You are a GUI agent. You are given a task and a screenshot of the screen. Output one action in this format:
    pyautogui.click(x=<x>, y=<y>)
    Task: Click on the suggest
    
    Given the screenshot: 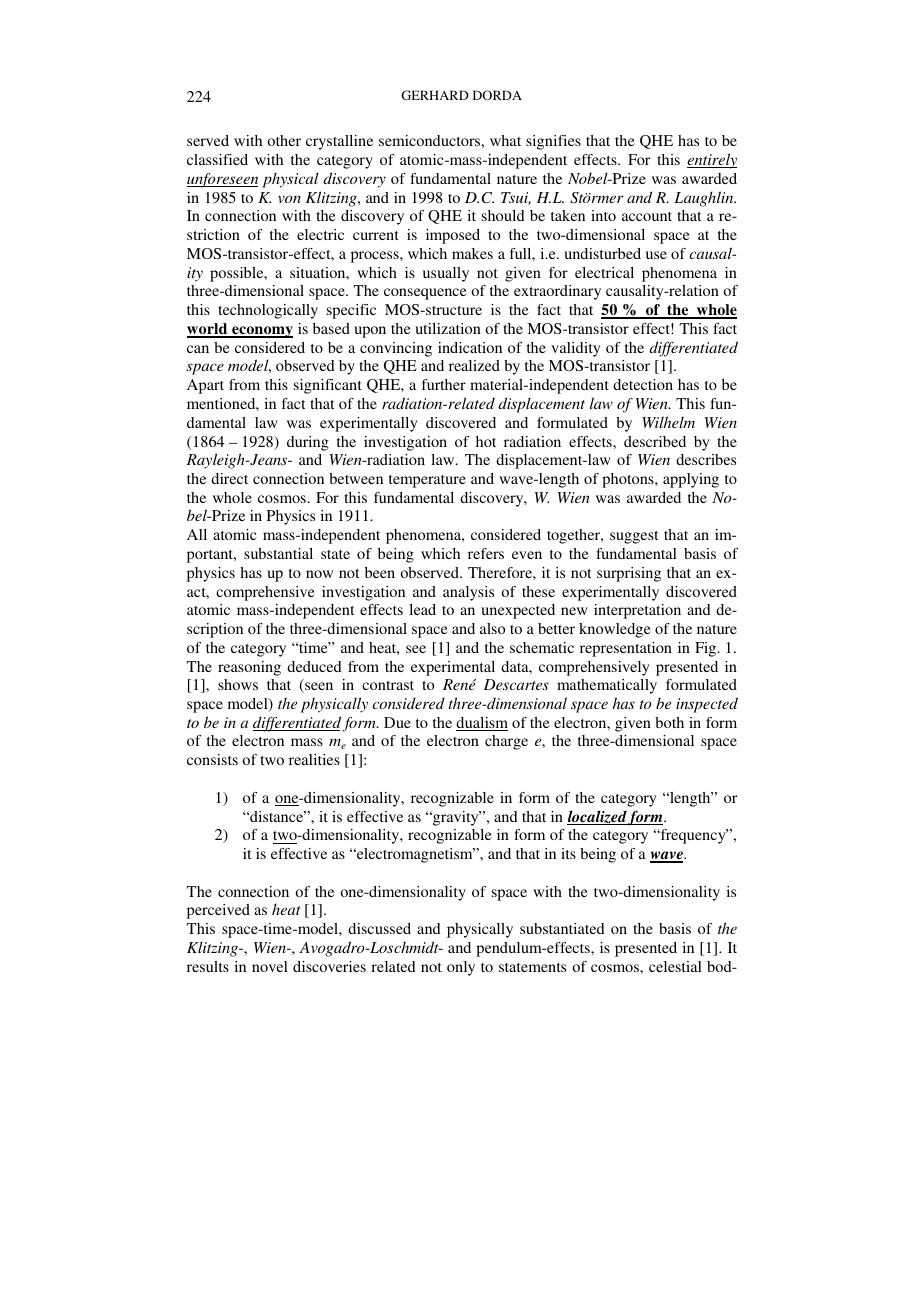 What is the action you would take?
    pyautogui.click(x=634, y=537)
